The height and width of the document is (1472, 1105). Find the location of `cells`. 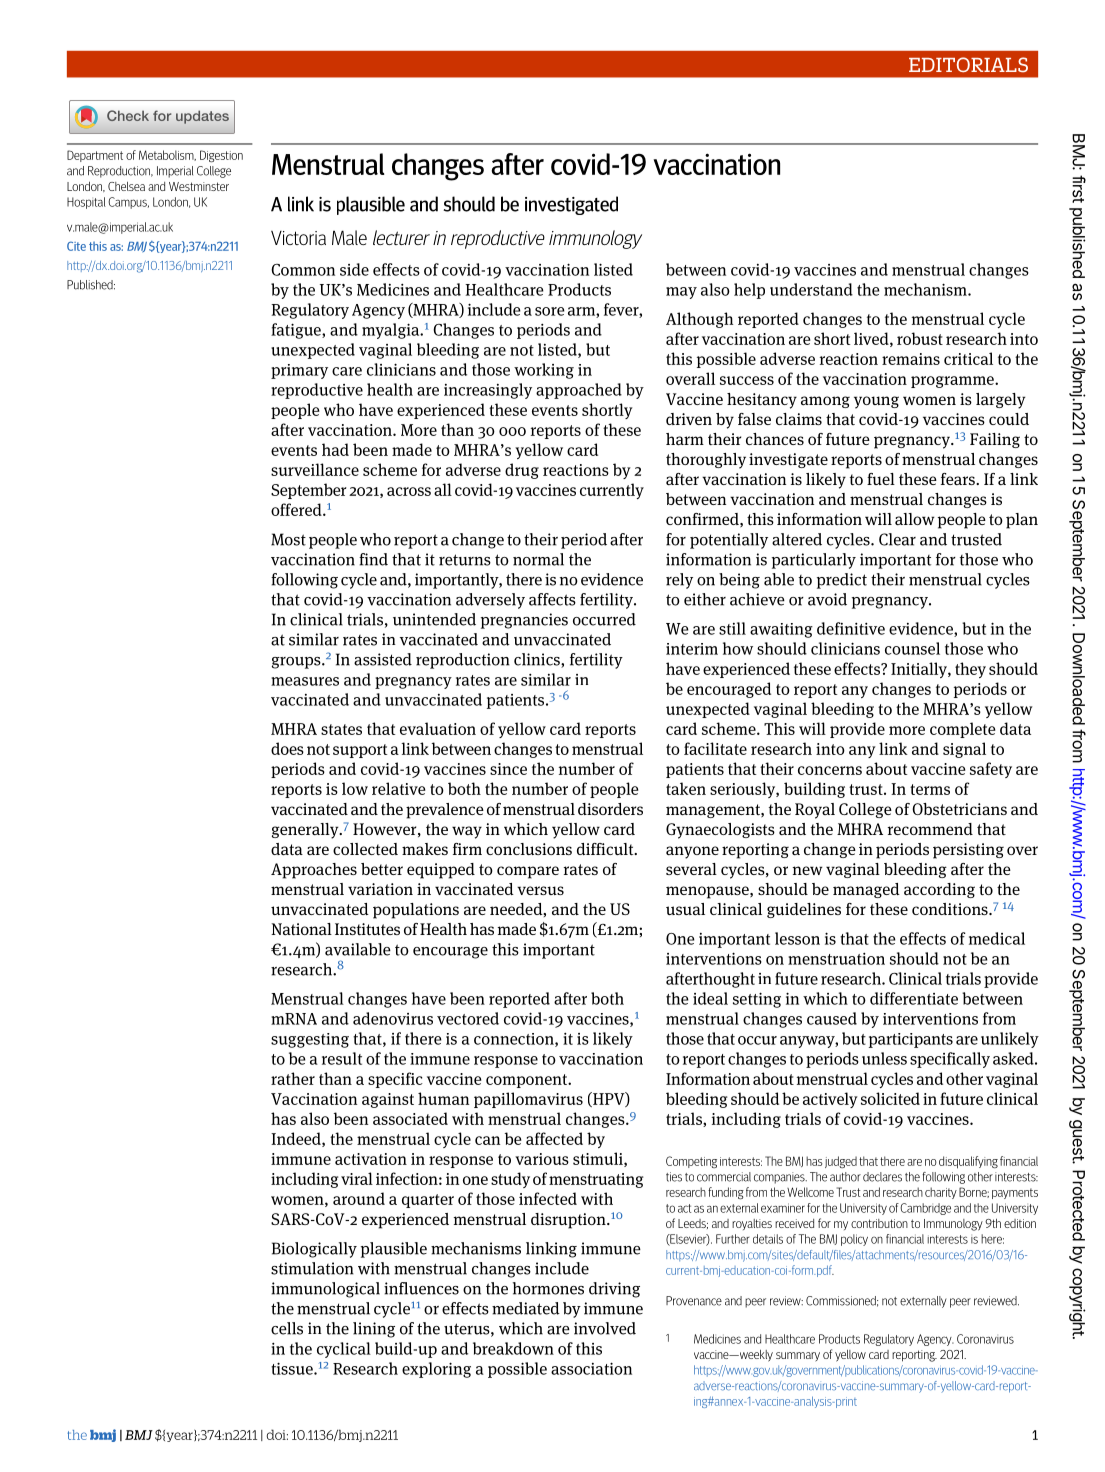

cells is located at coordinates (287, 1328).
